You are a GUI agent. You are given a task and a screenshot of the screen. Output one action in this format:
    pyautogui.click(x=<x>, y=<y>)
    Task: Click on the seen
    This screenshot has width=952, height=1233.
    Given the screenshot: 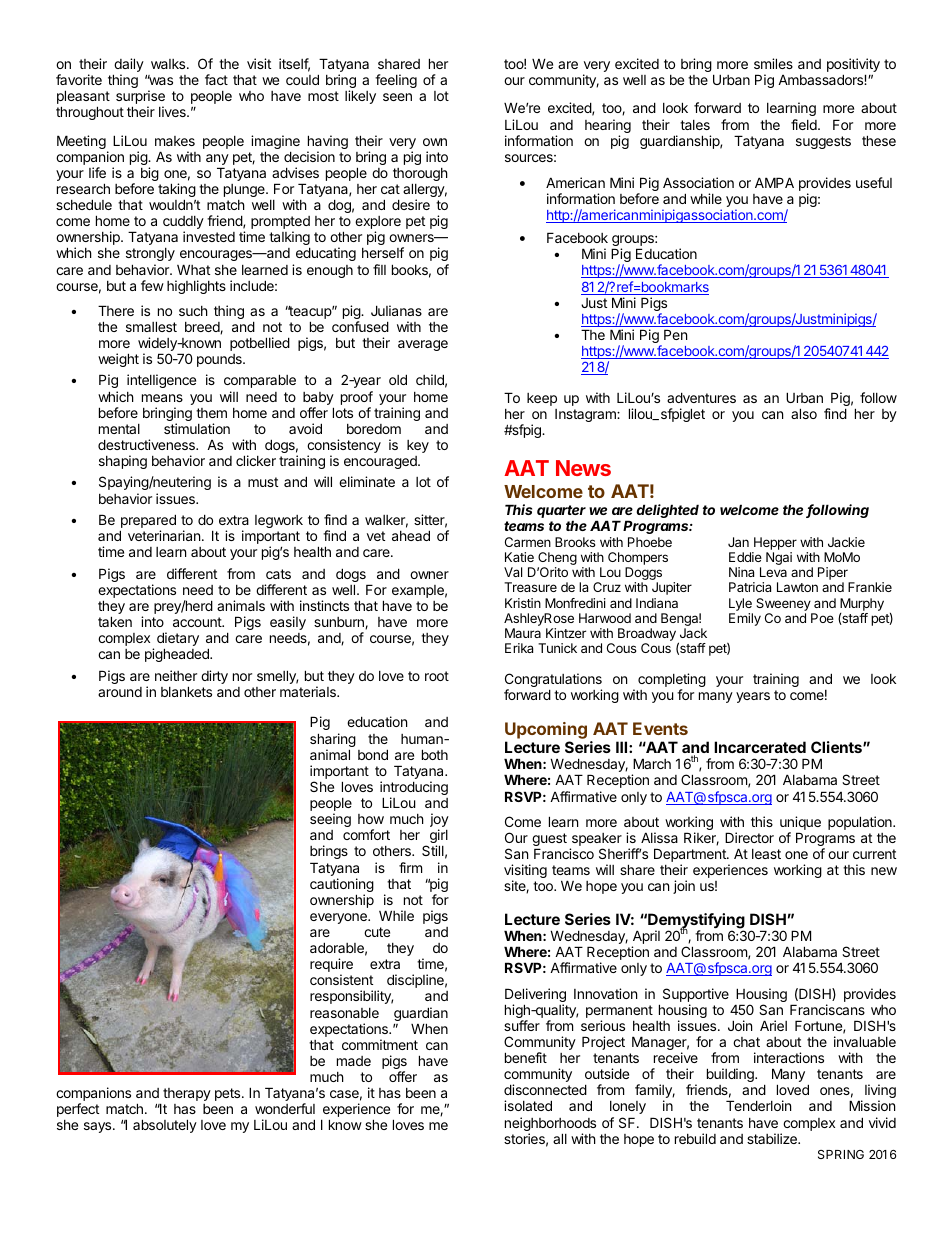 What is the action you would take?
    pyautogui.click(x=397, y=97)
